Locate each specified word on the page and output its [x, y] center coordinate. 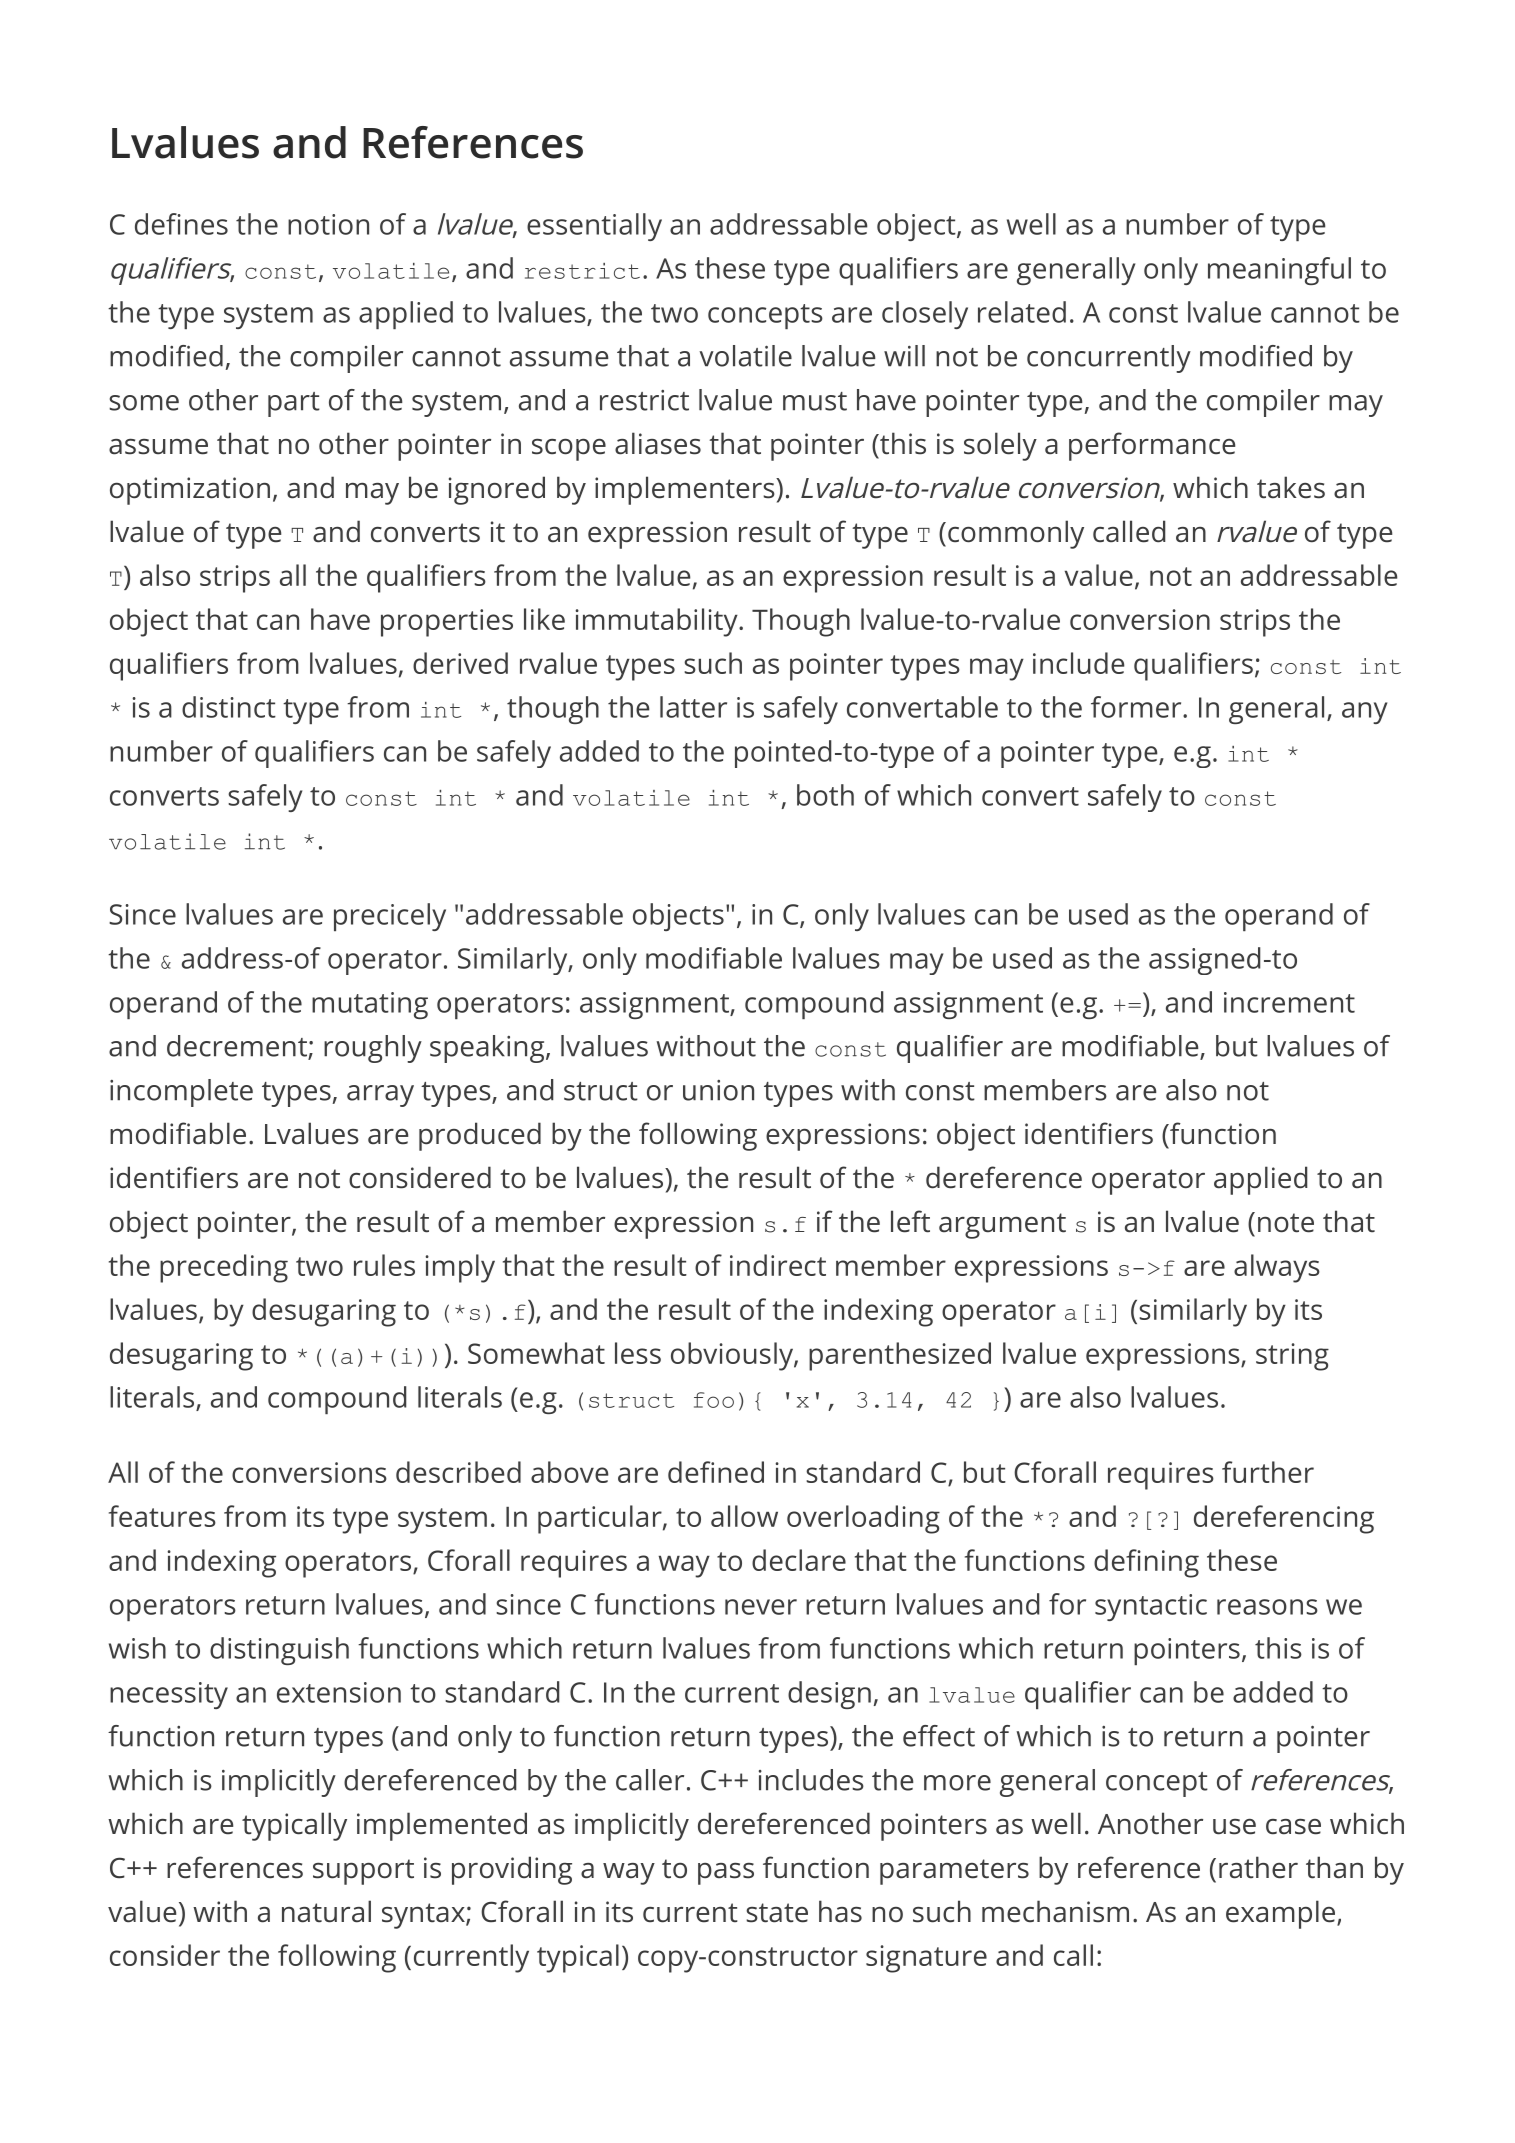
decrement [238, 1047]
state [777, 1913]
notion [328, 224]
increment [1289, 1002]
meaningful [1279, 271]
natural [326, 1911]
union [718, 1090]
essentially [594, 227]
